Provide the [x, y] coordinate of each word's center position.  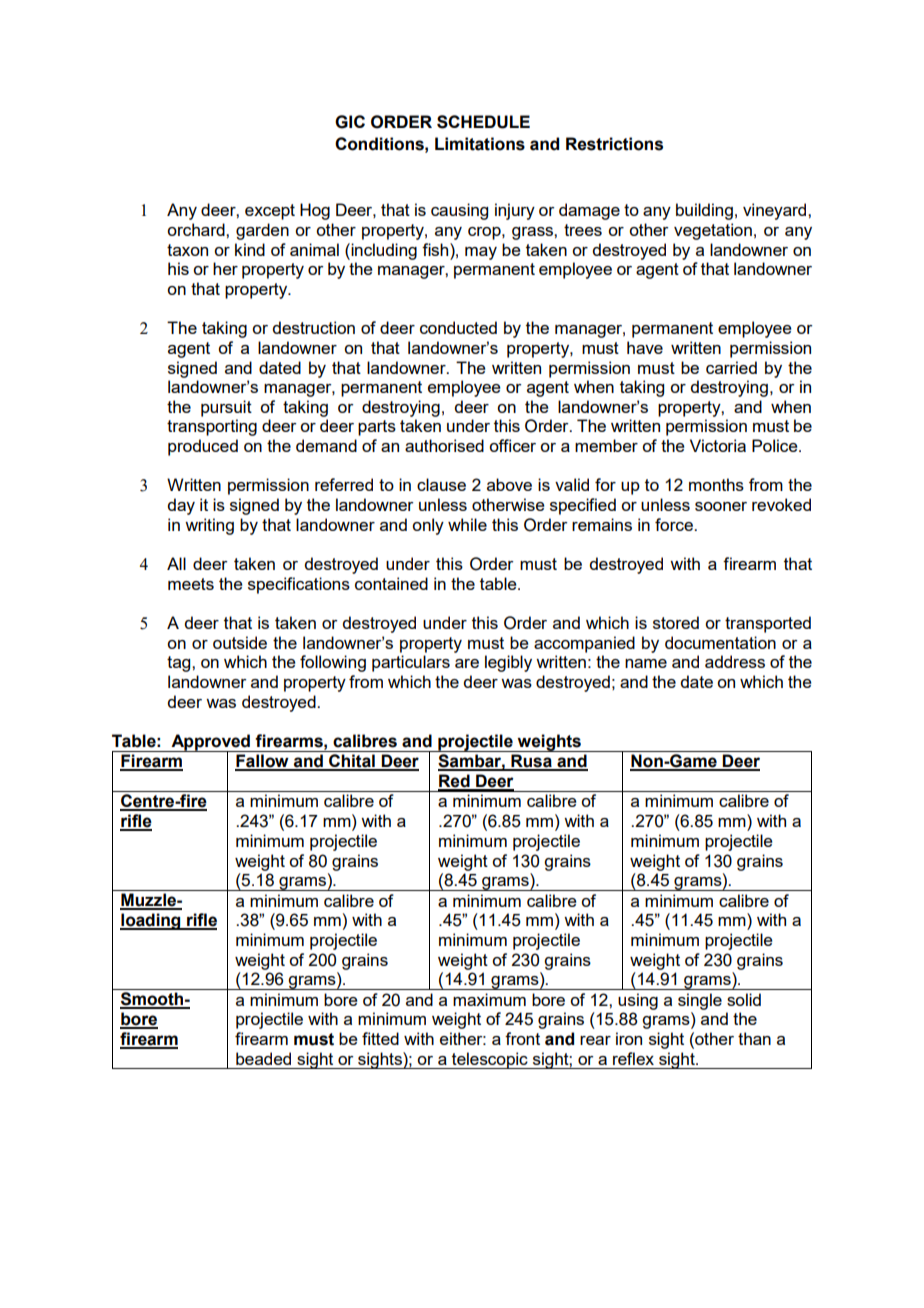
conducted [458, 327]
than [754, 1038]
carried [731, 367]
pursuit [226, 408]
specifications [299, 585]
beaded [263, 1058]
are [467, 663]
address [735, 661]
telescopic [490, 1060]
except [270, 212]
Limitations [480, 144]
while [467, 524]
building [704, 211]
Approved [210, 743]
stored [676, 622]
